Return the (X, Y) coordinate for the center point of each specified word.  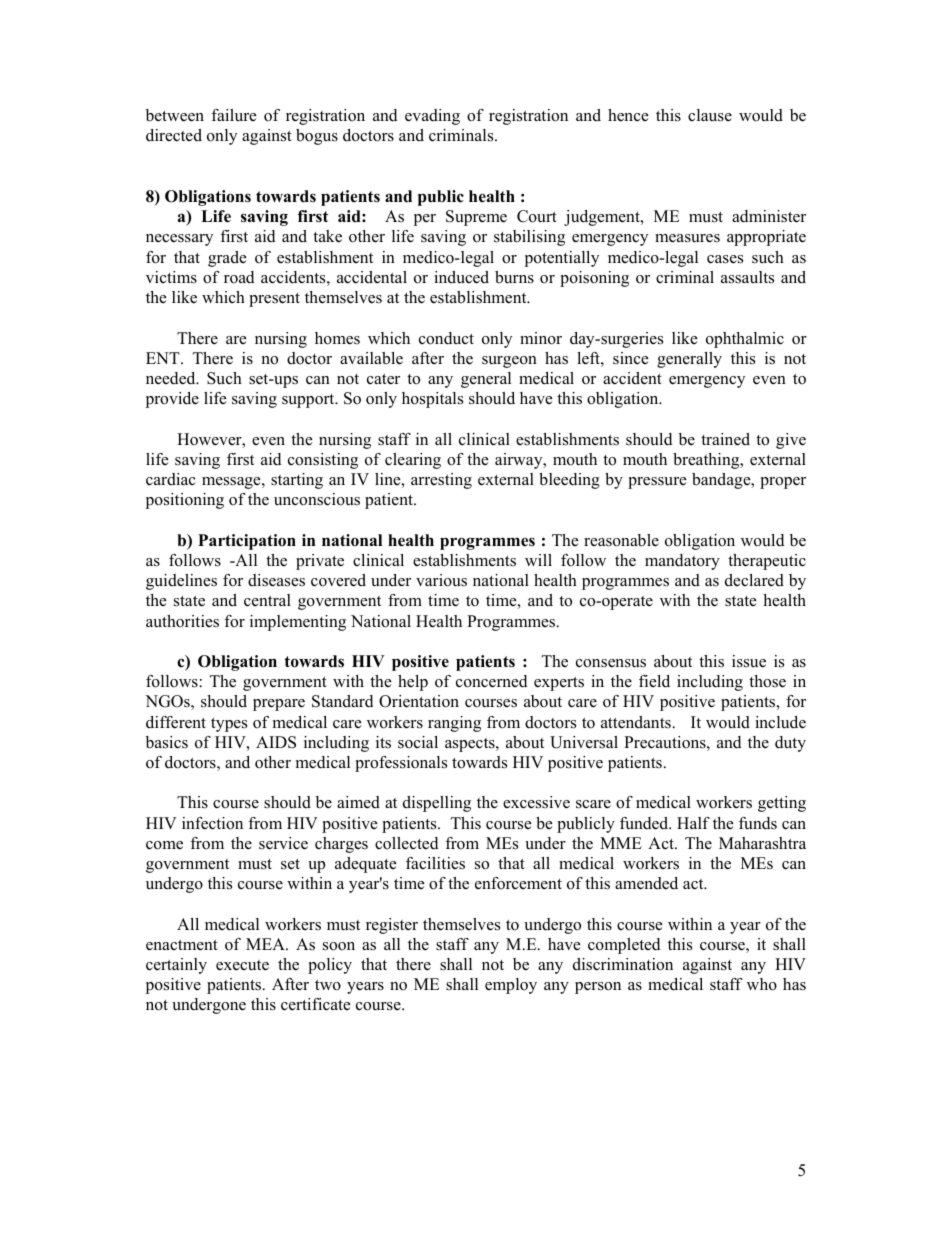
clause (710, 115)
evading (432, 117)
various (441, 580)
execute (242, 965)
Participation (247, 542)
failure (234, 115)
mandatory (682, 562)
